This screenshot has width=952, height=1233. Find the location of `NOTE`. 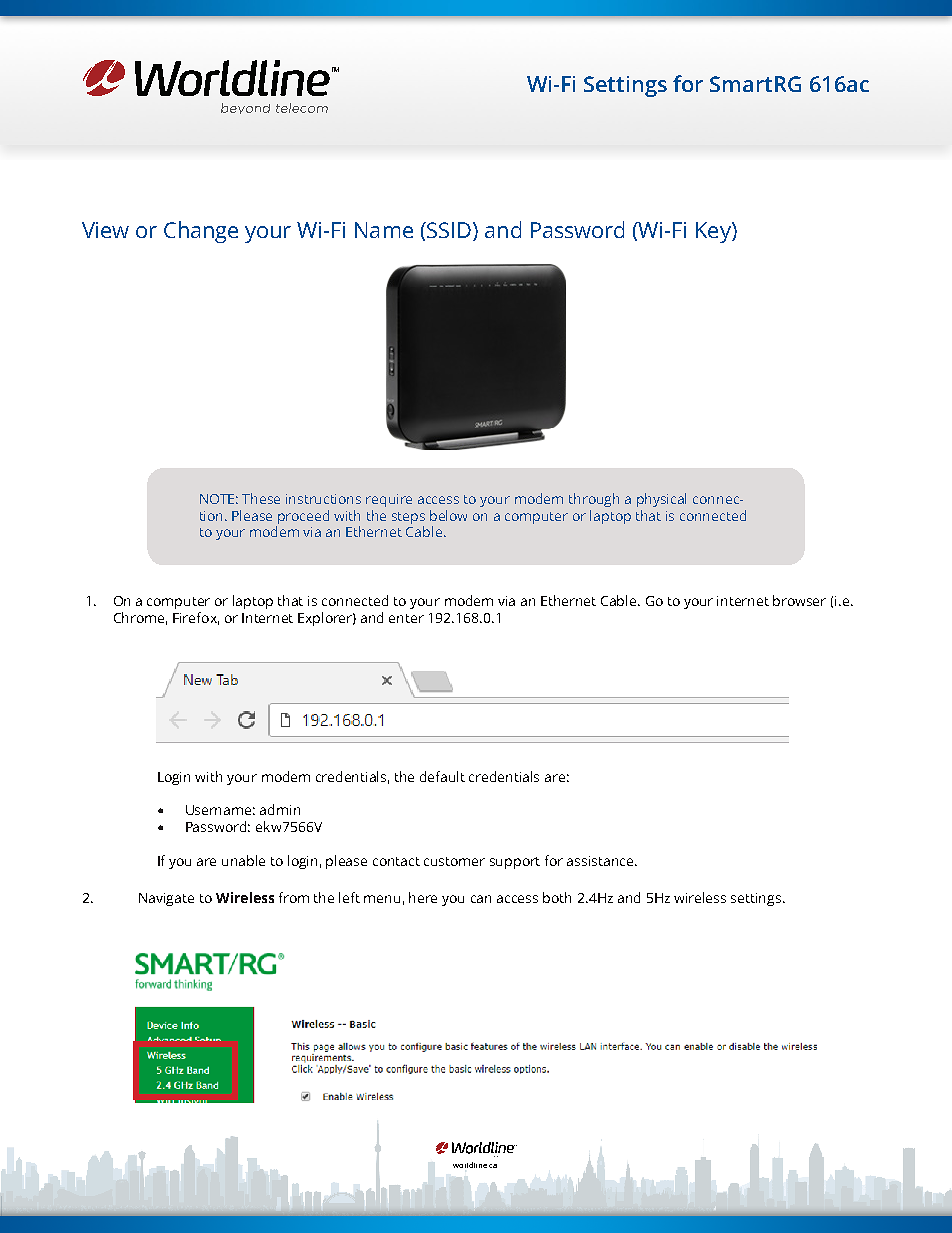

NOTE is located at coordinates (219, 499).
